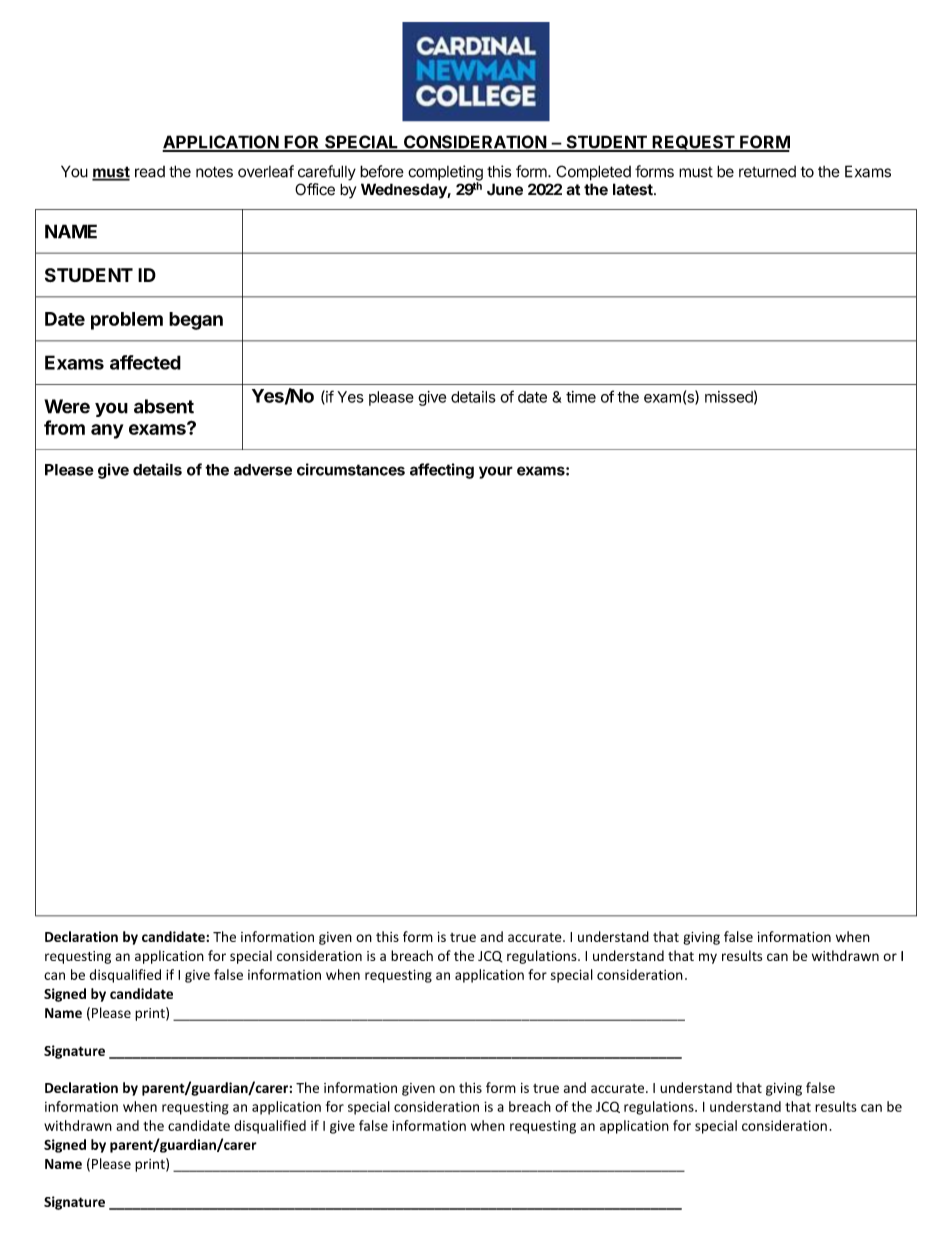 This page has height=1233, width=952. What do you see at coordinates (593, 173) in the page?
I see `Completed` at bounding box center [593, 173].
